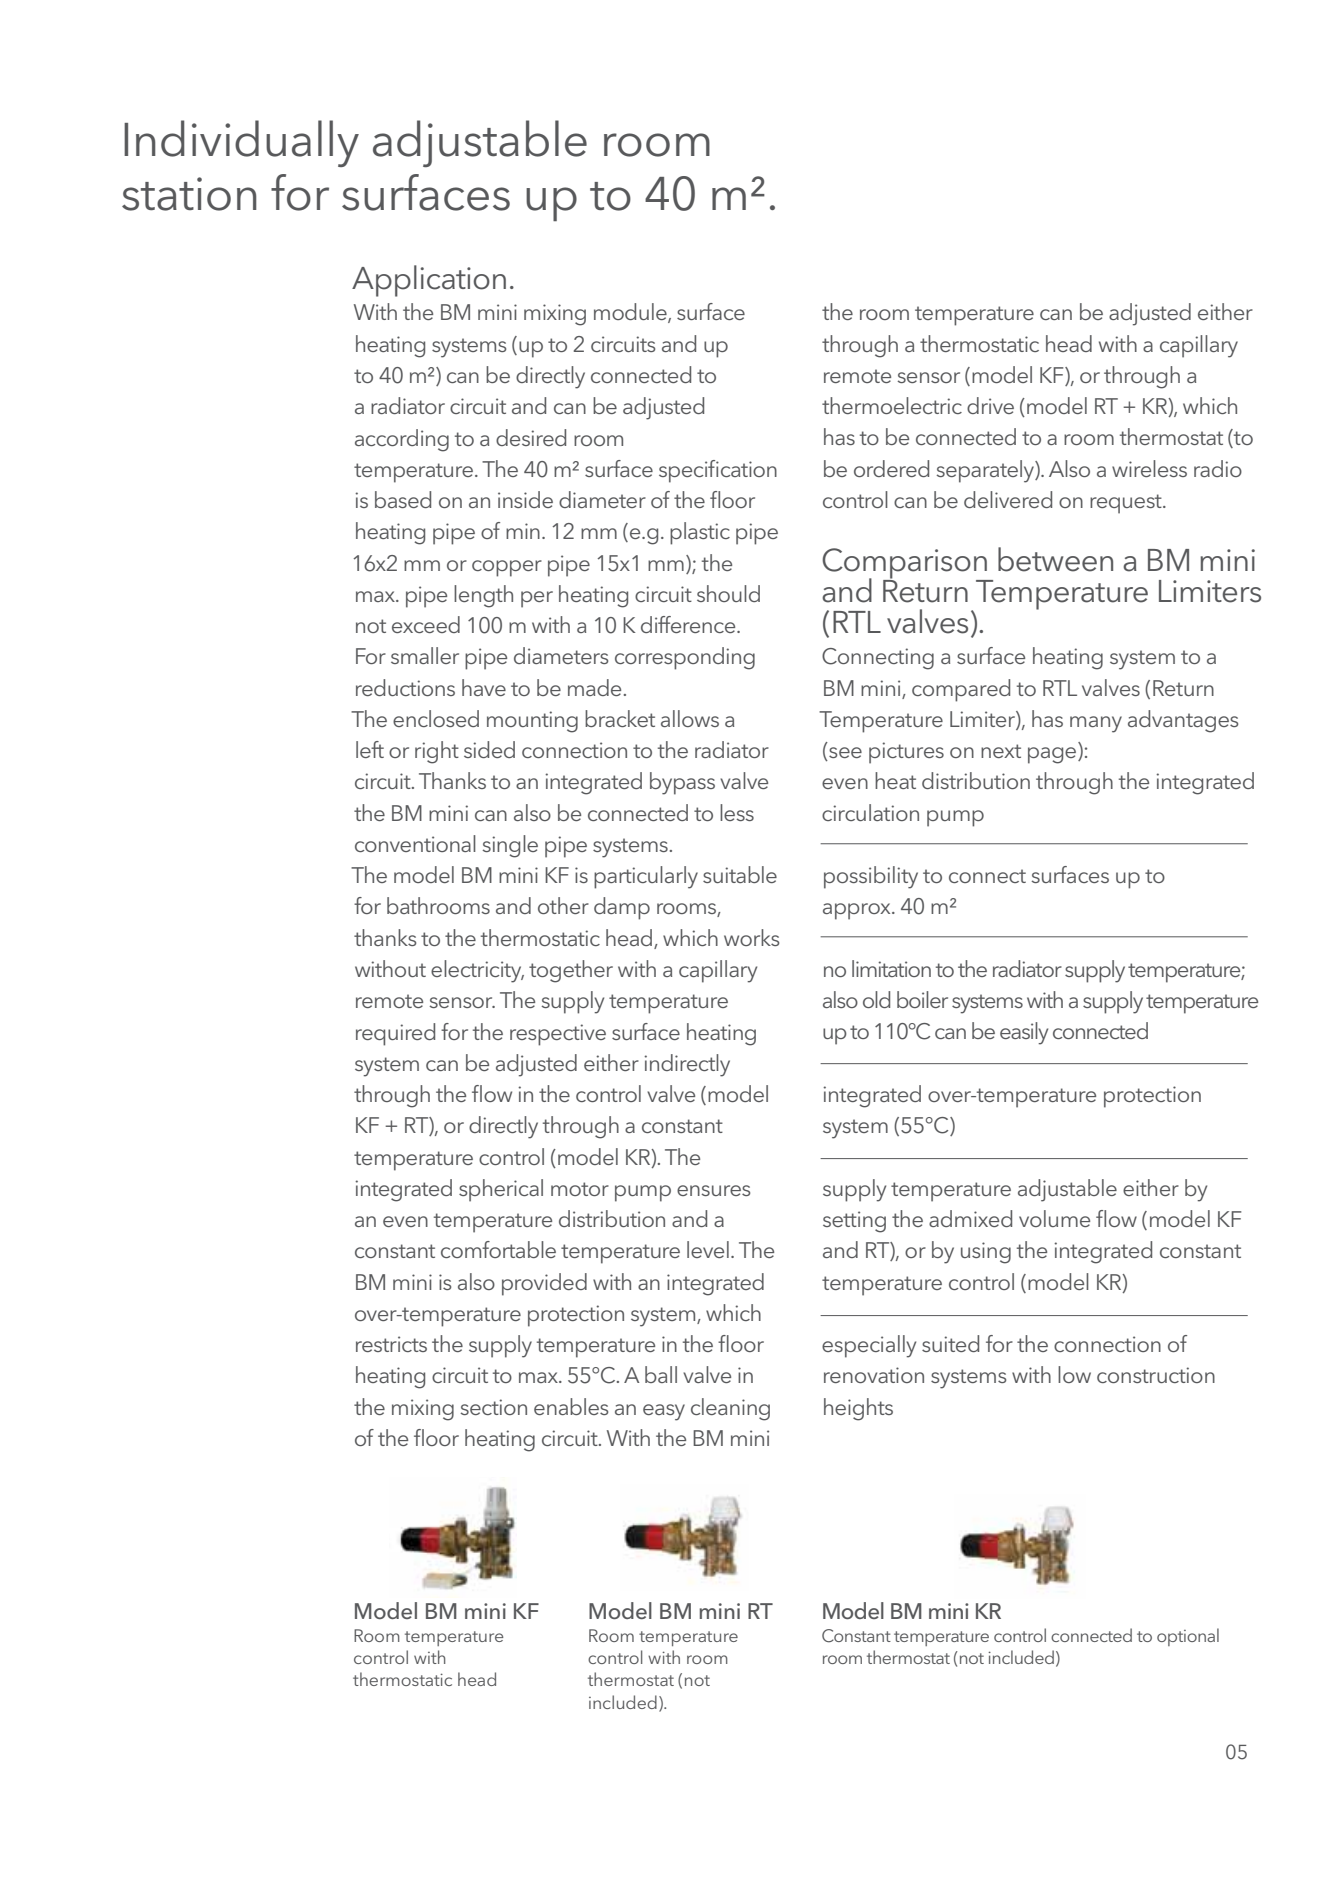 This screenshot has height=1880, width=1329. What do you see at coordinates (493, 1407) in the screenshot?
I see `section` at bounding box center [493, 1407].
